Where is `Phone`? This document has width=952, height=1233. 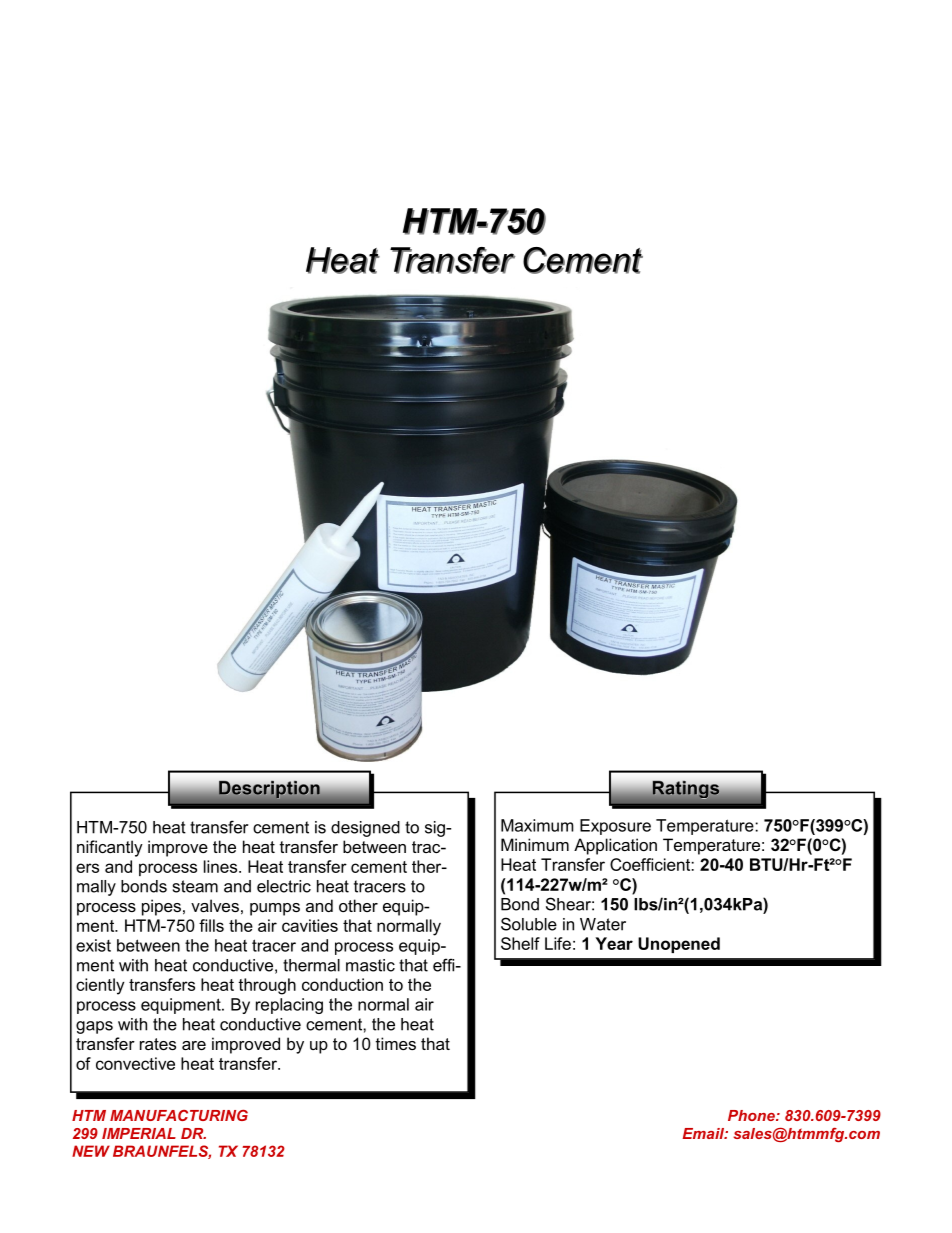
Phone is located at coordinates (752, 1115).
